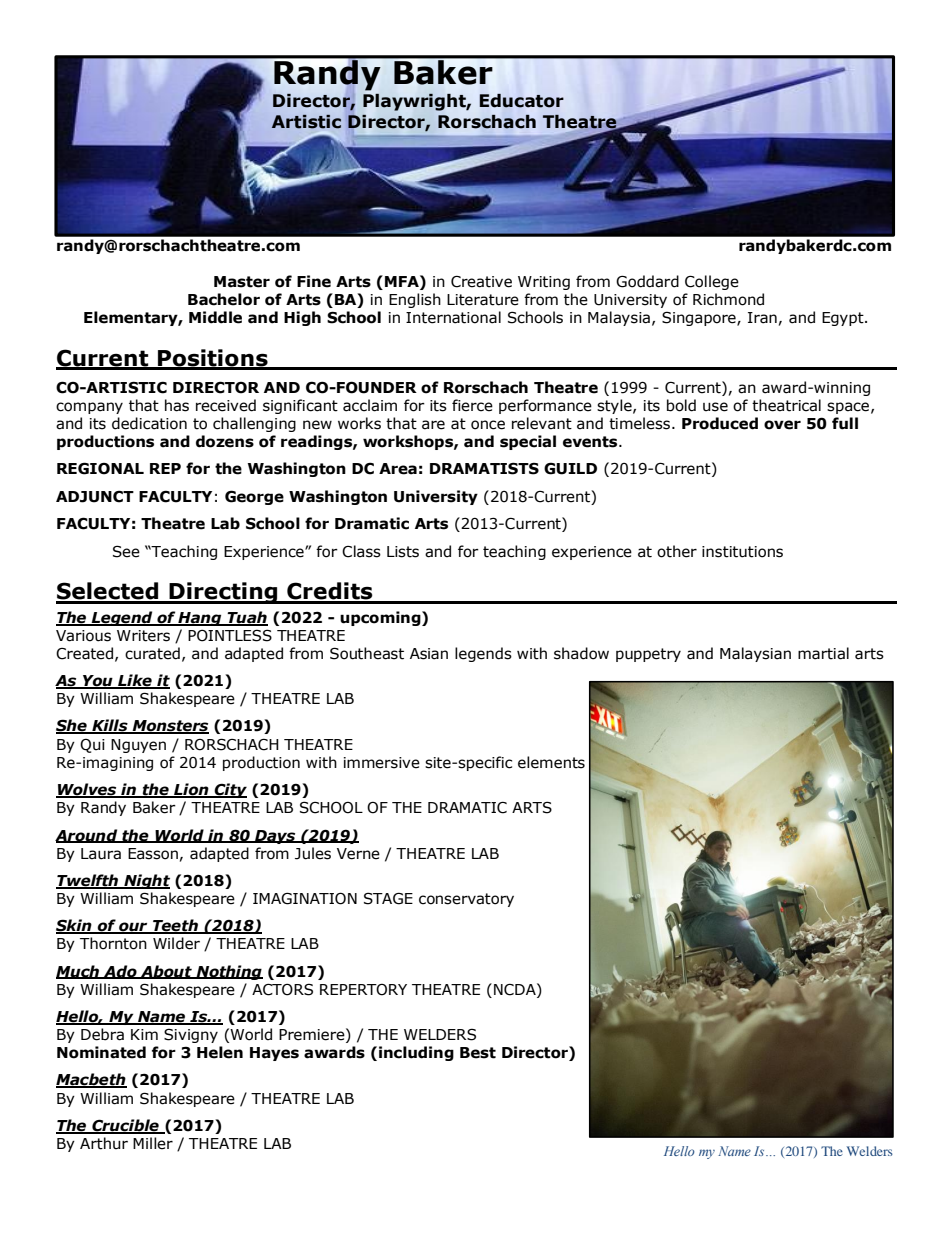  What do you see at coordinates (712, 282) in the image?
I see `College` at bounding box center [712, 282].
